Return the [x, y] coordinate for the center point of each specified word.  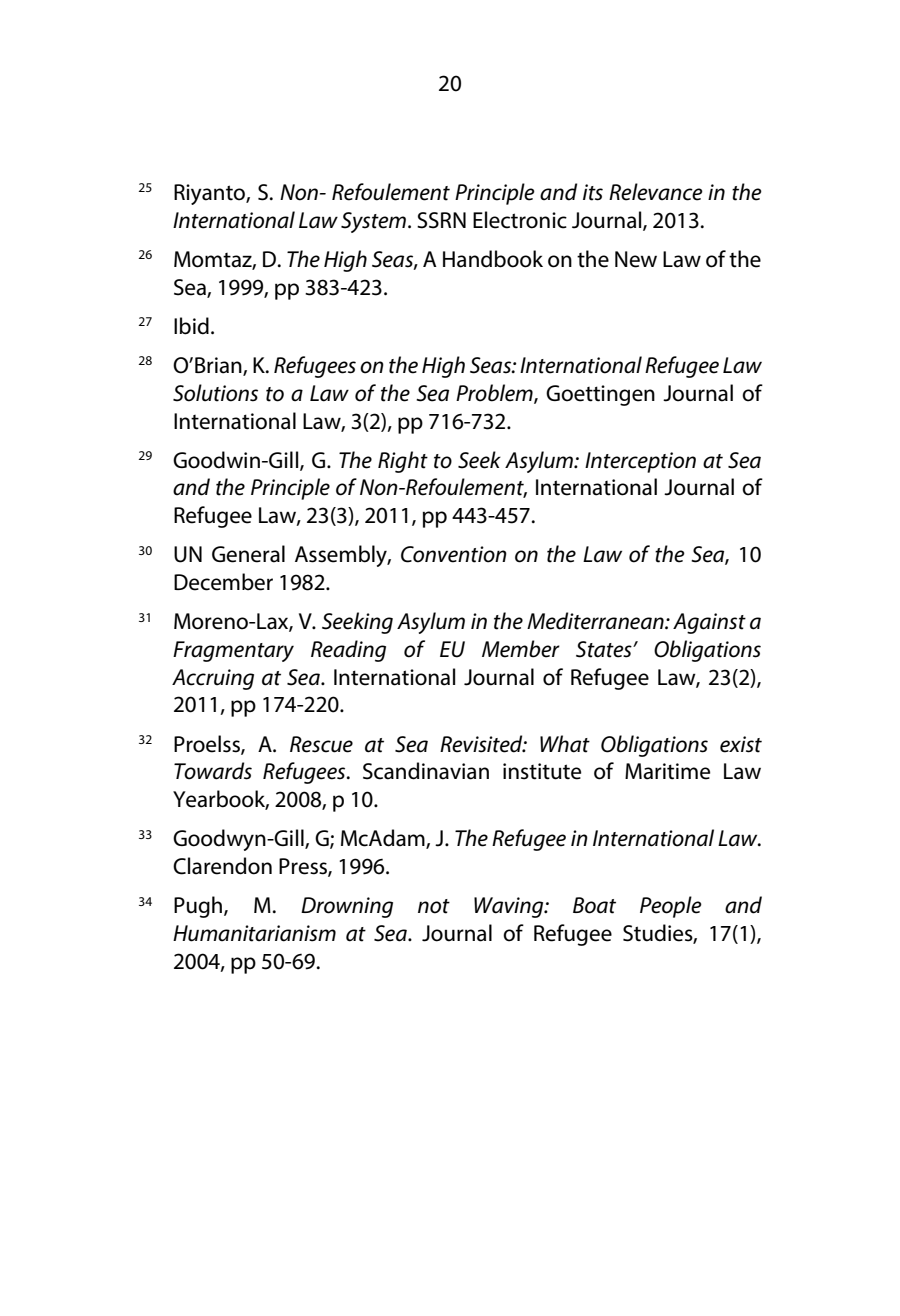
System [373, 222]
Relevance [656, 192]
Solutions [215, 393]
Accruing [213, 679]
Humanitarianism [254, 933]
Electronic [520, 220]
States [605, 649]
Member [521, 649]
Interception [640, 462]
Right [403, 462]
